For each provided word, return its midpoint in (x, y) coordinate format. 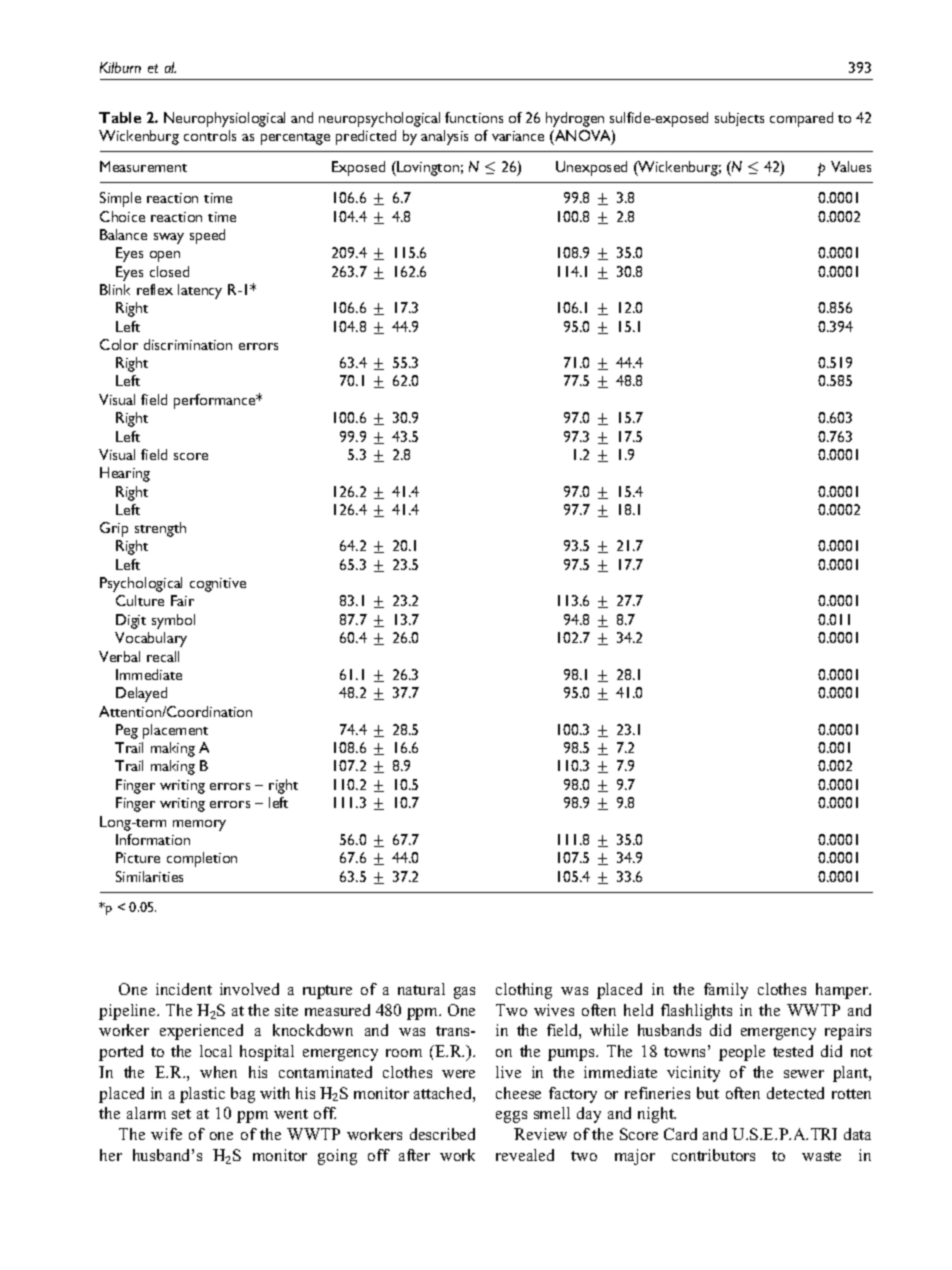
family (726, 991)
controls (210, 135)
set (181, 1114)
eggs (511, 1117)
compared (801, 119)
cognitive (218, 585)
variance (518, 136)
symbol (173, 621)
